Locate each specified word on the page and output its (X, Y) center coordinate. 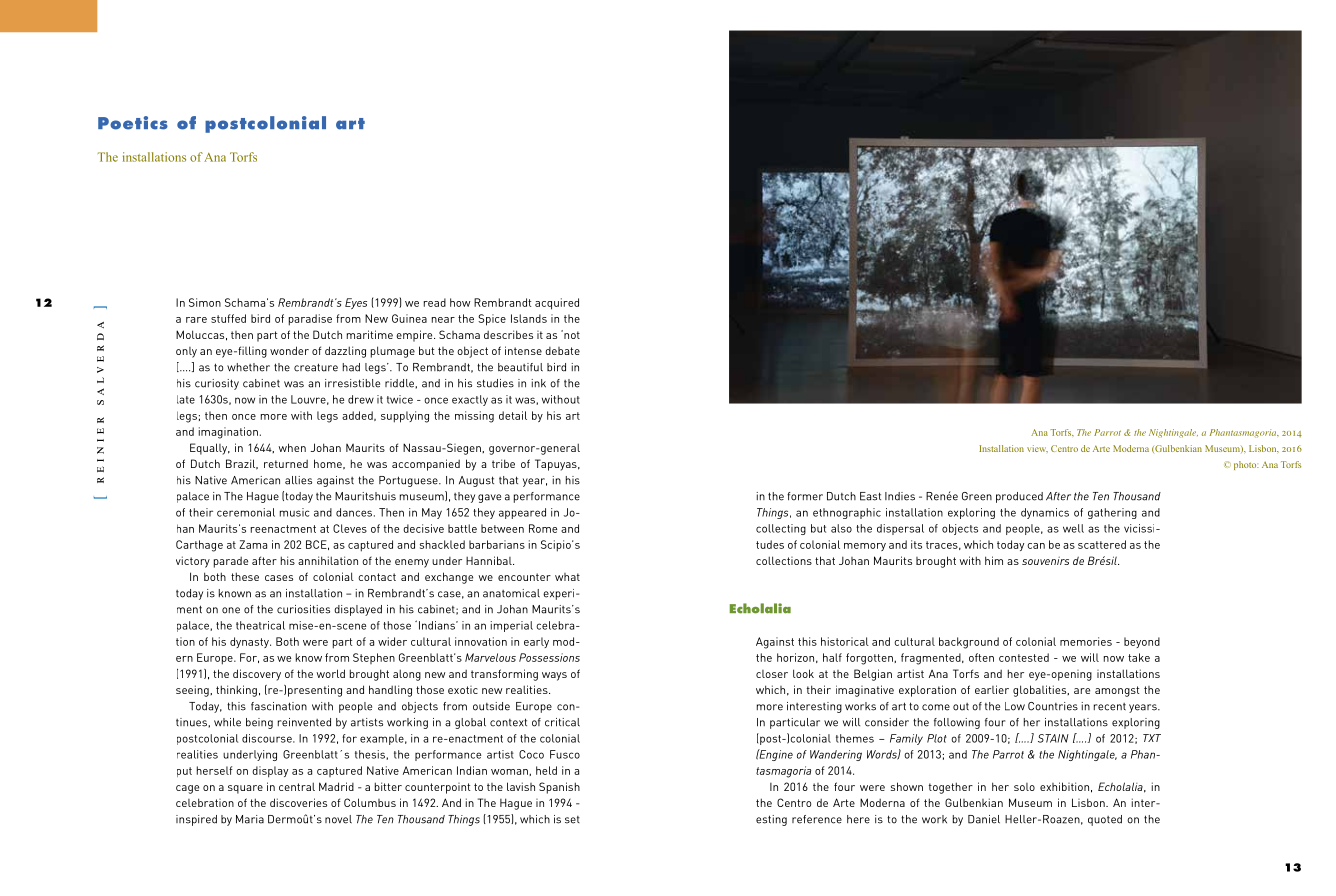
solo (1024, 787)
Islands (529, 318)
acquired (557, 304)
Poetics (133, 123)
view (1037, 449)
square (245, 789)
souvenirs (1045, 561)
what (567, 577)
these (245, 576)
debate (562, 351)
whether (248, 367)
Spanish (559, 788)
